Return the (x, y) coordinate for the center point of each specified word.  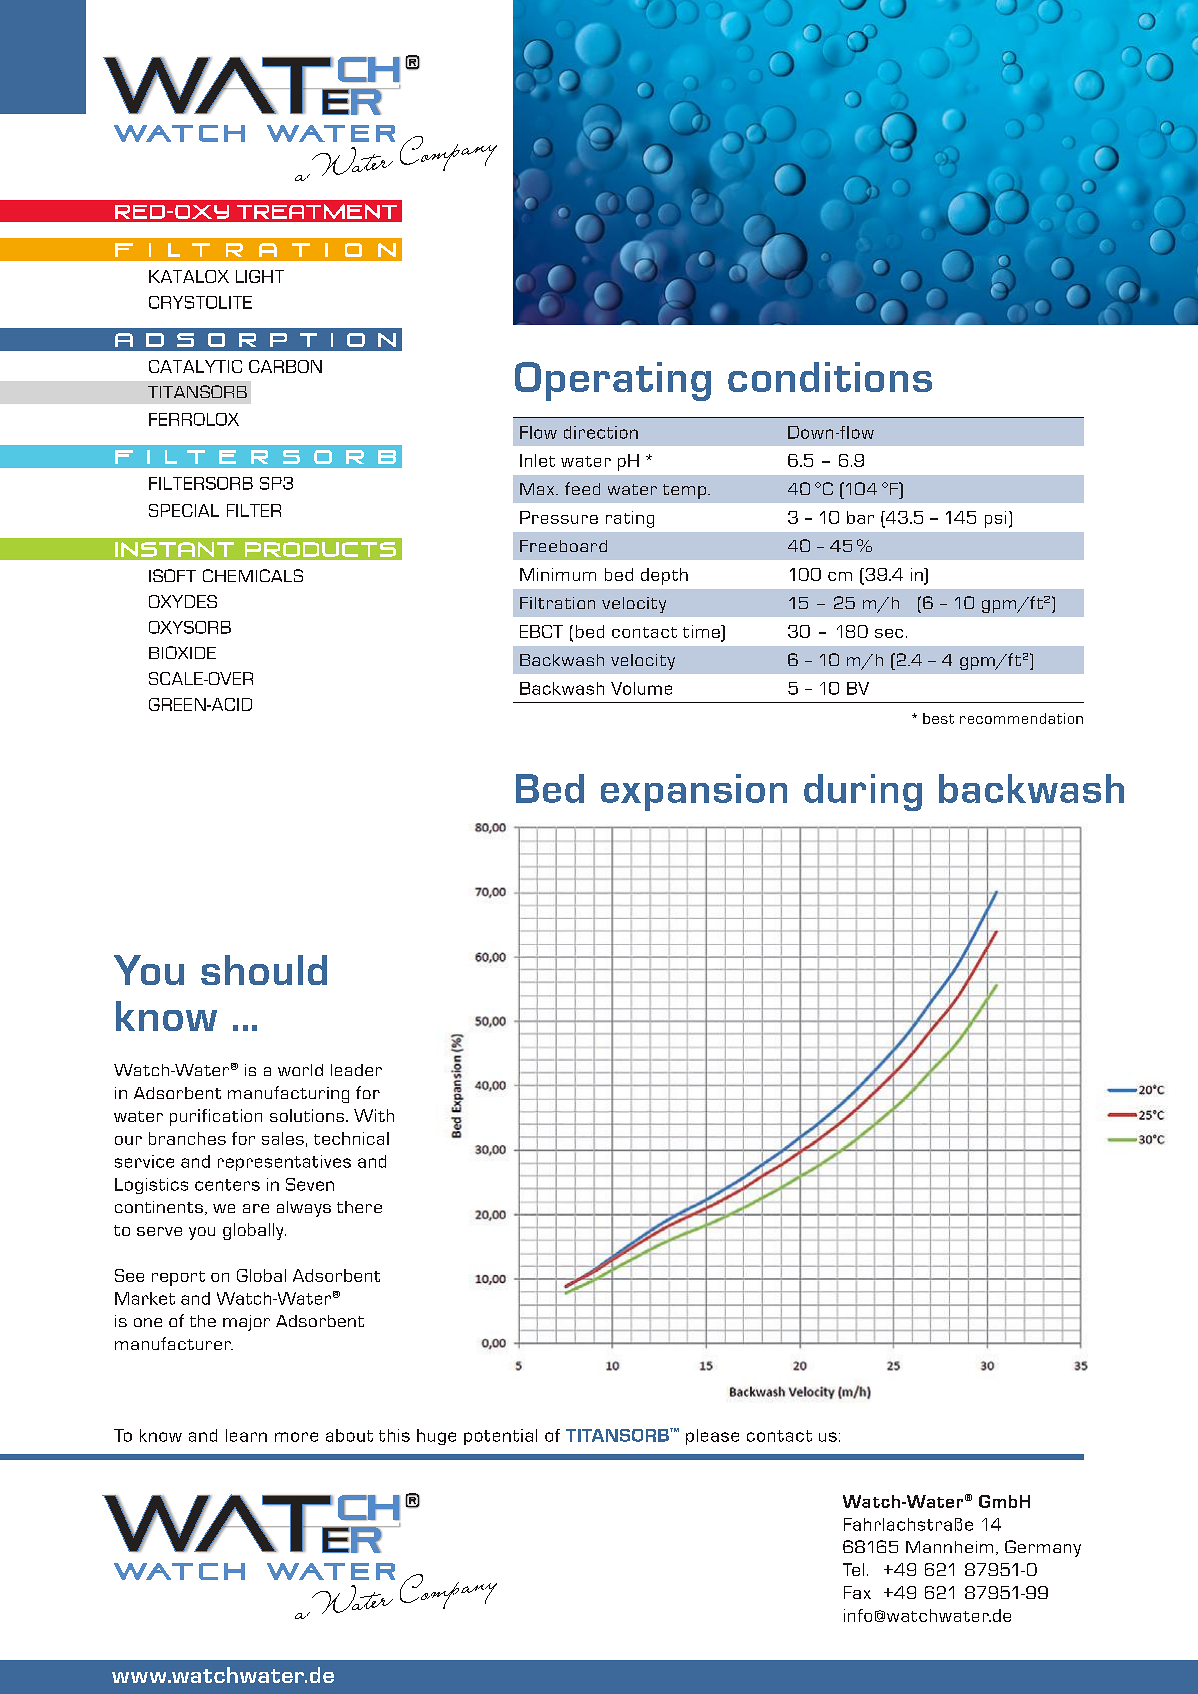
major (246, 1323)
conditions (830, 377)
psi (995, 519)
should (264, 970)
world (300, 1070)
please (712, 1437)
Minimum (558, 574)
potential (500, 1437)
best (938, 718)
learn (246, 1435)
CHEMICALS (253, 575)
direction (601, 432)
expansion (694, 792)
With (374, 1115)
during (863, 792)
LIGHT (260, 276)
